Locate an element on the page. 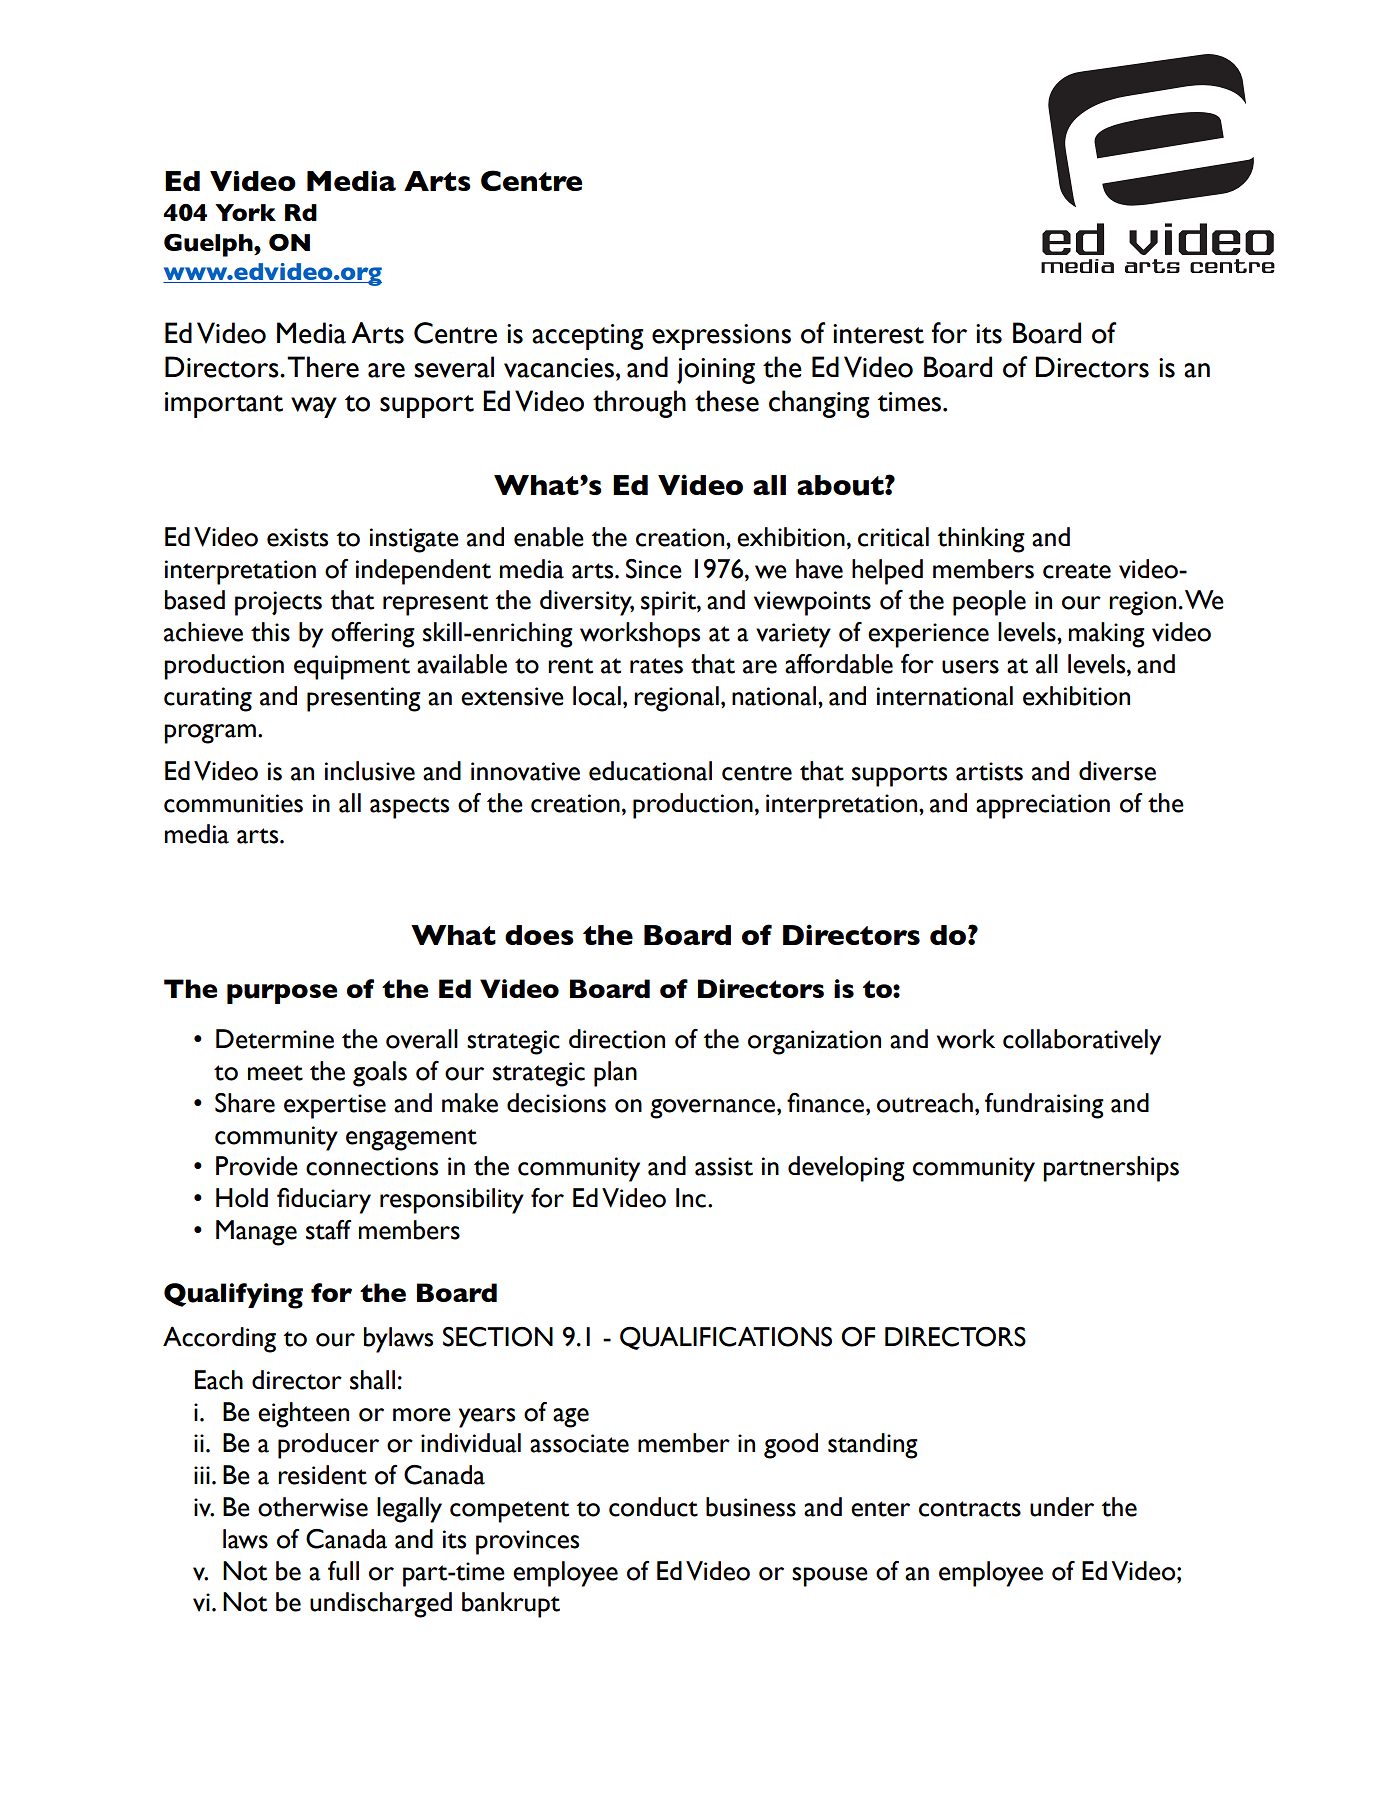 Image resolution: width=1390 pixels, height=1799 pixels. expressions is located at coordinates (721, 337).
